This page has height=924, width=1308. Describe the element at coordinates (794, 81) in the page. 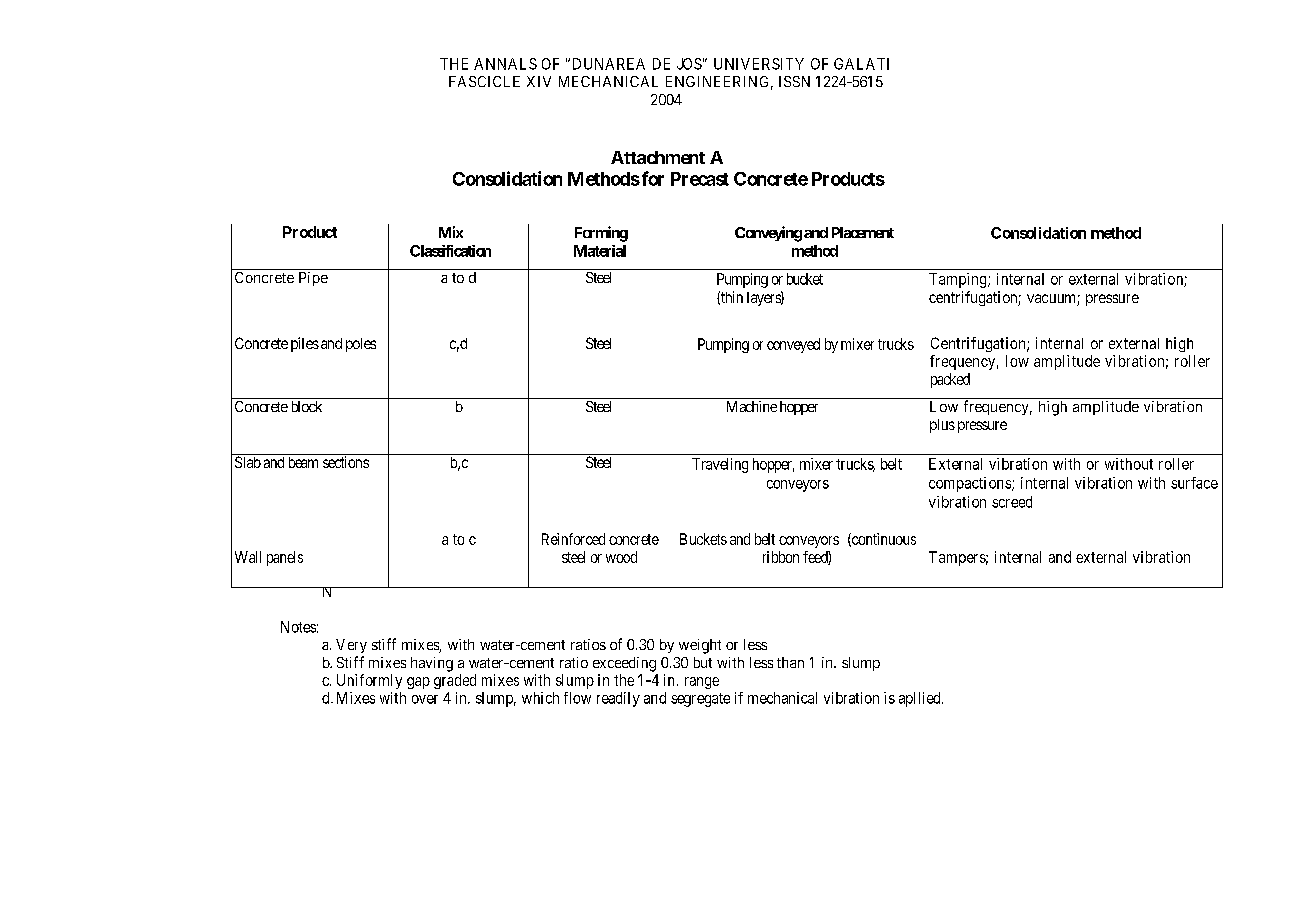

I see `ISSN` at that location.
